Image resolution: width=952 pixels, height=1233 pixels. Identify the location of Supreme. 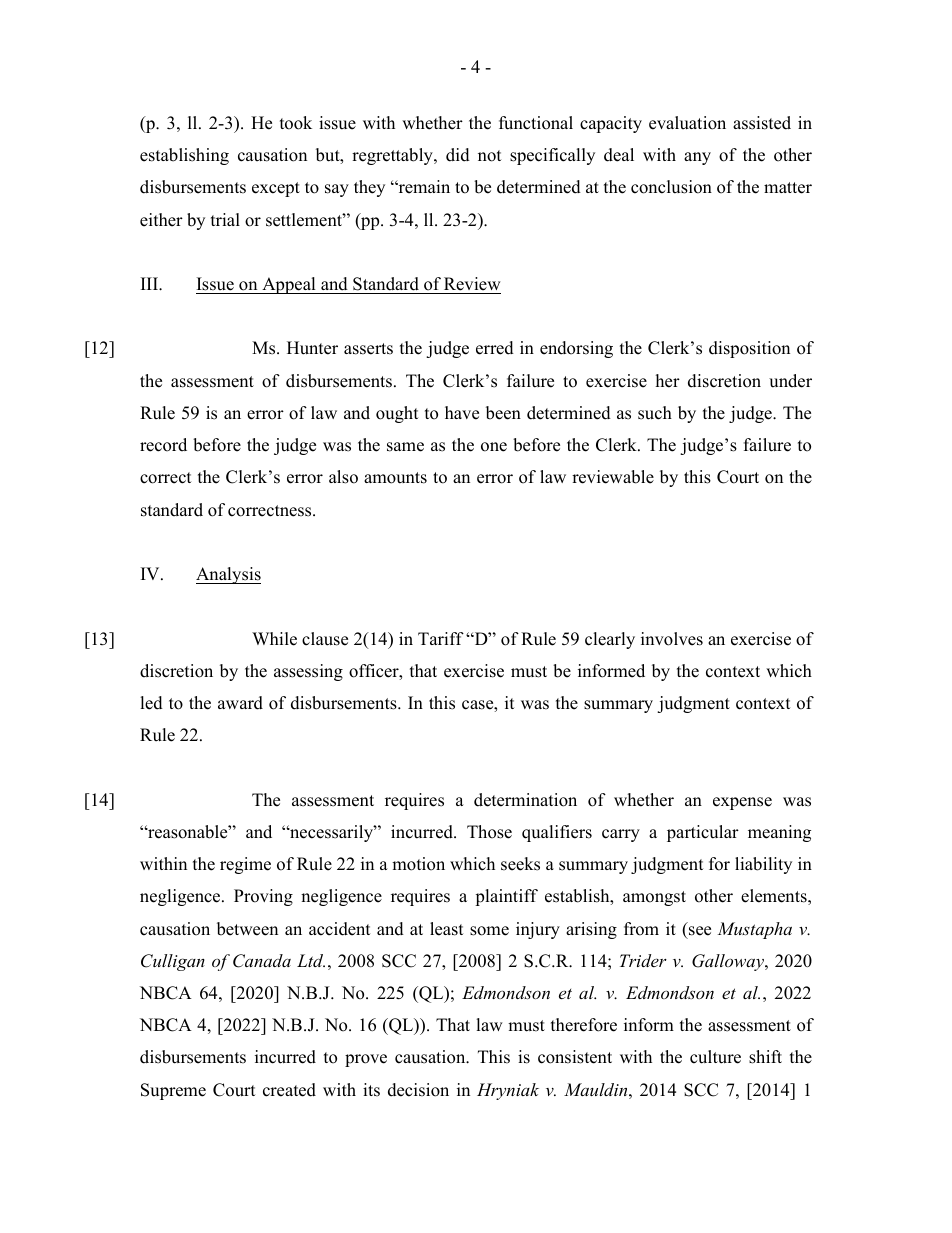
(173, 1091).
